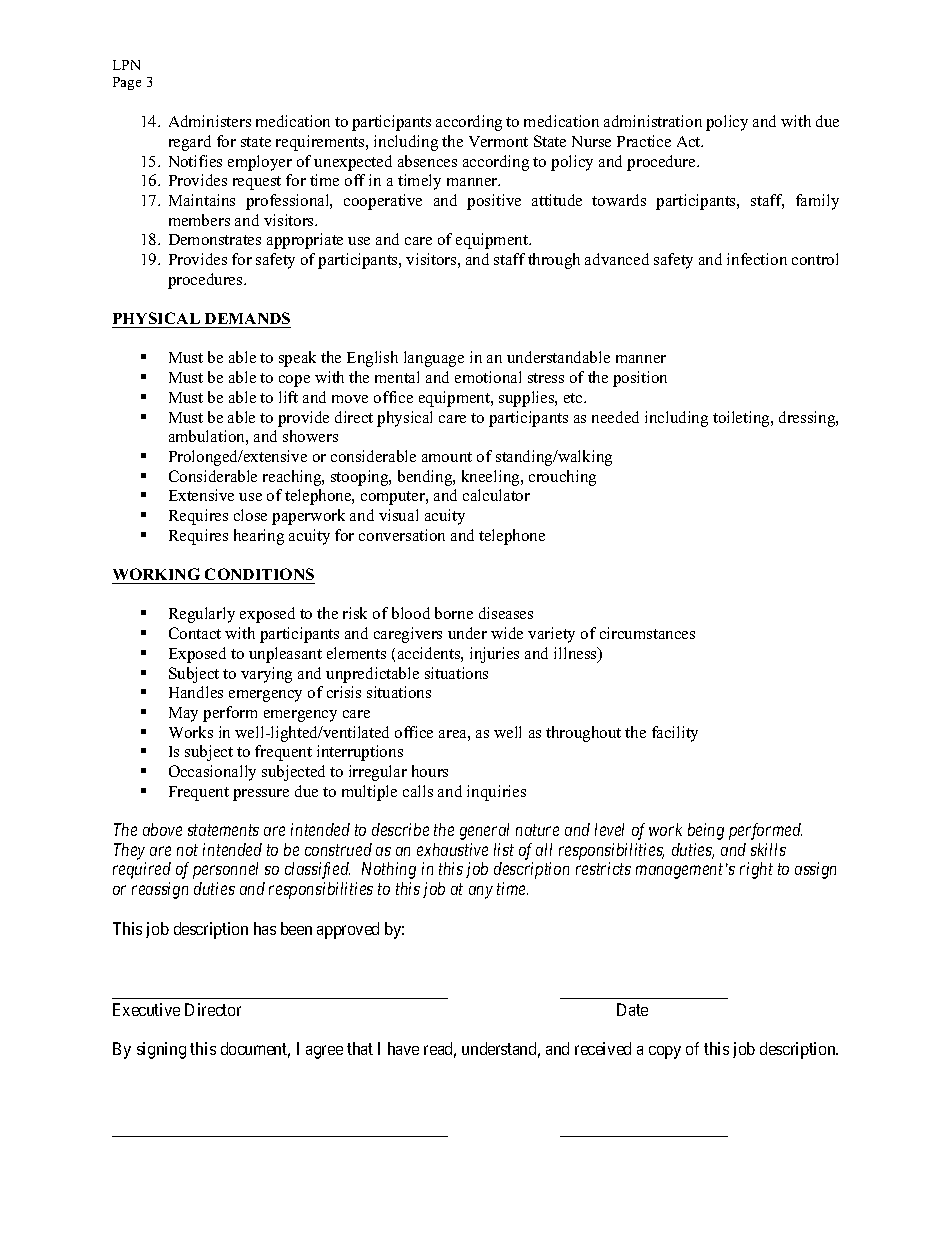 The image size is (952, 1233). What do you see at coordinates (647, 633) in the page?
I see `circumstances` at bounding box center [647, 633].
